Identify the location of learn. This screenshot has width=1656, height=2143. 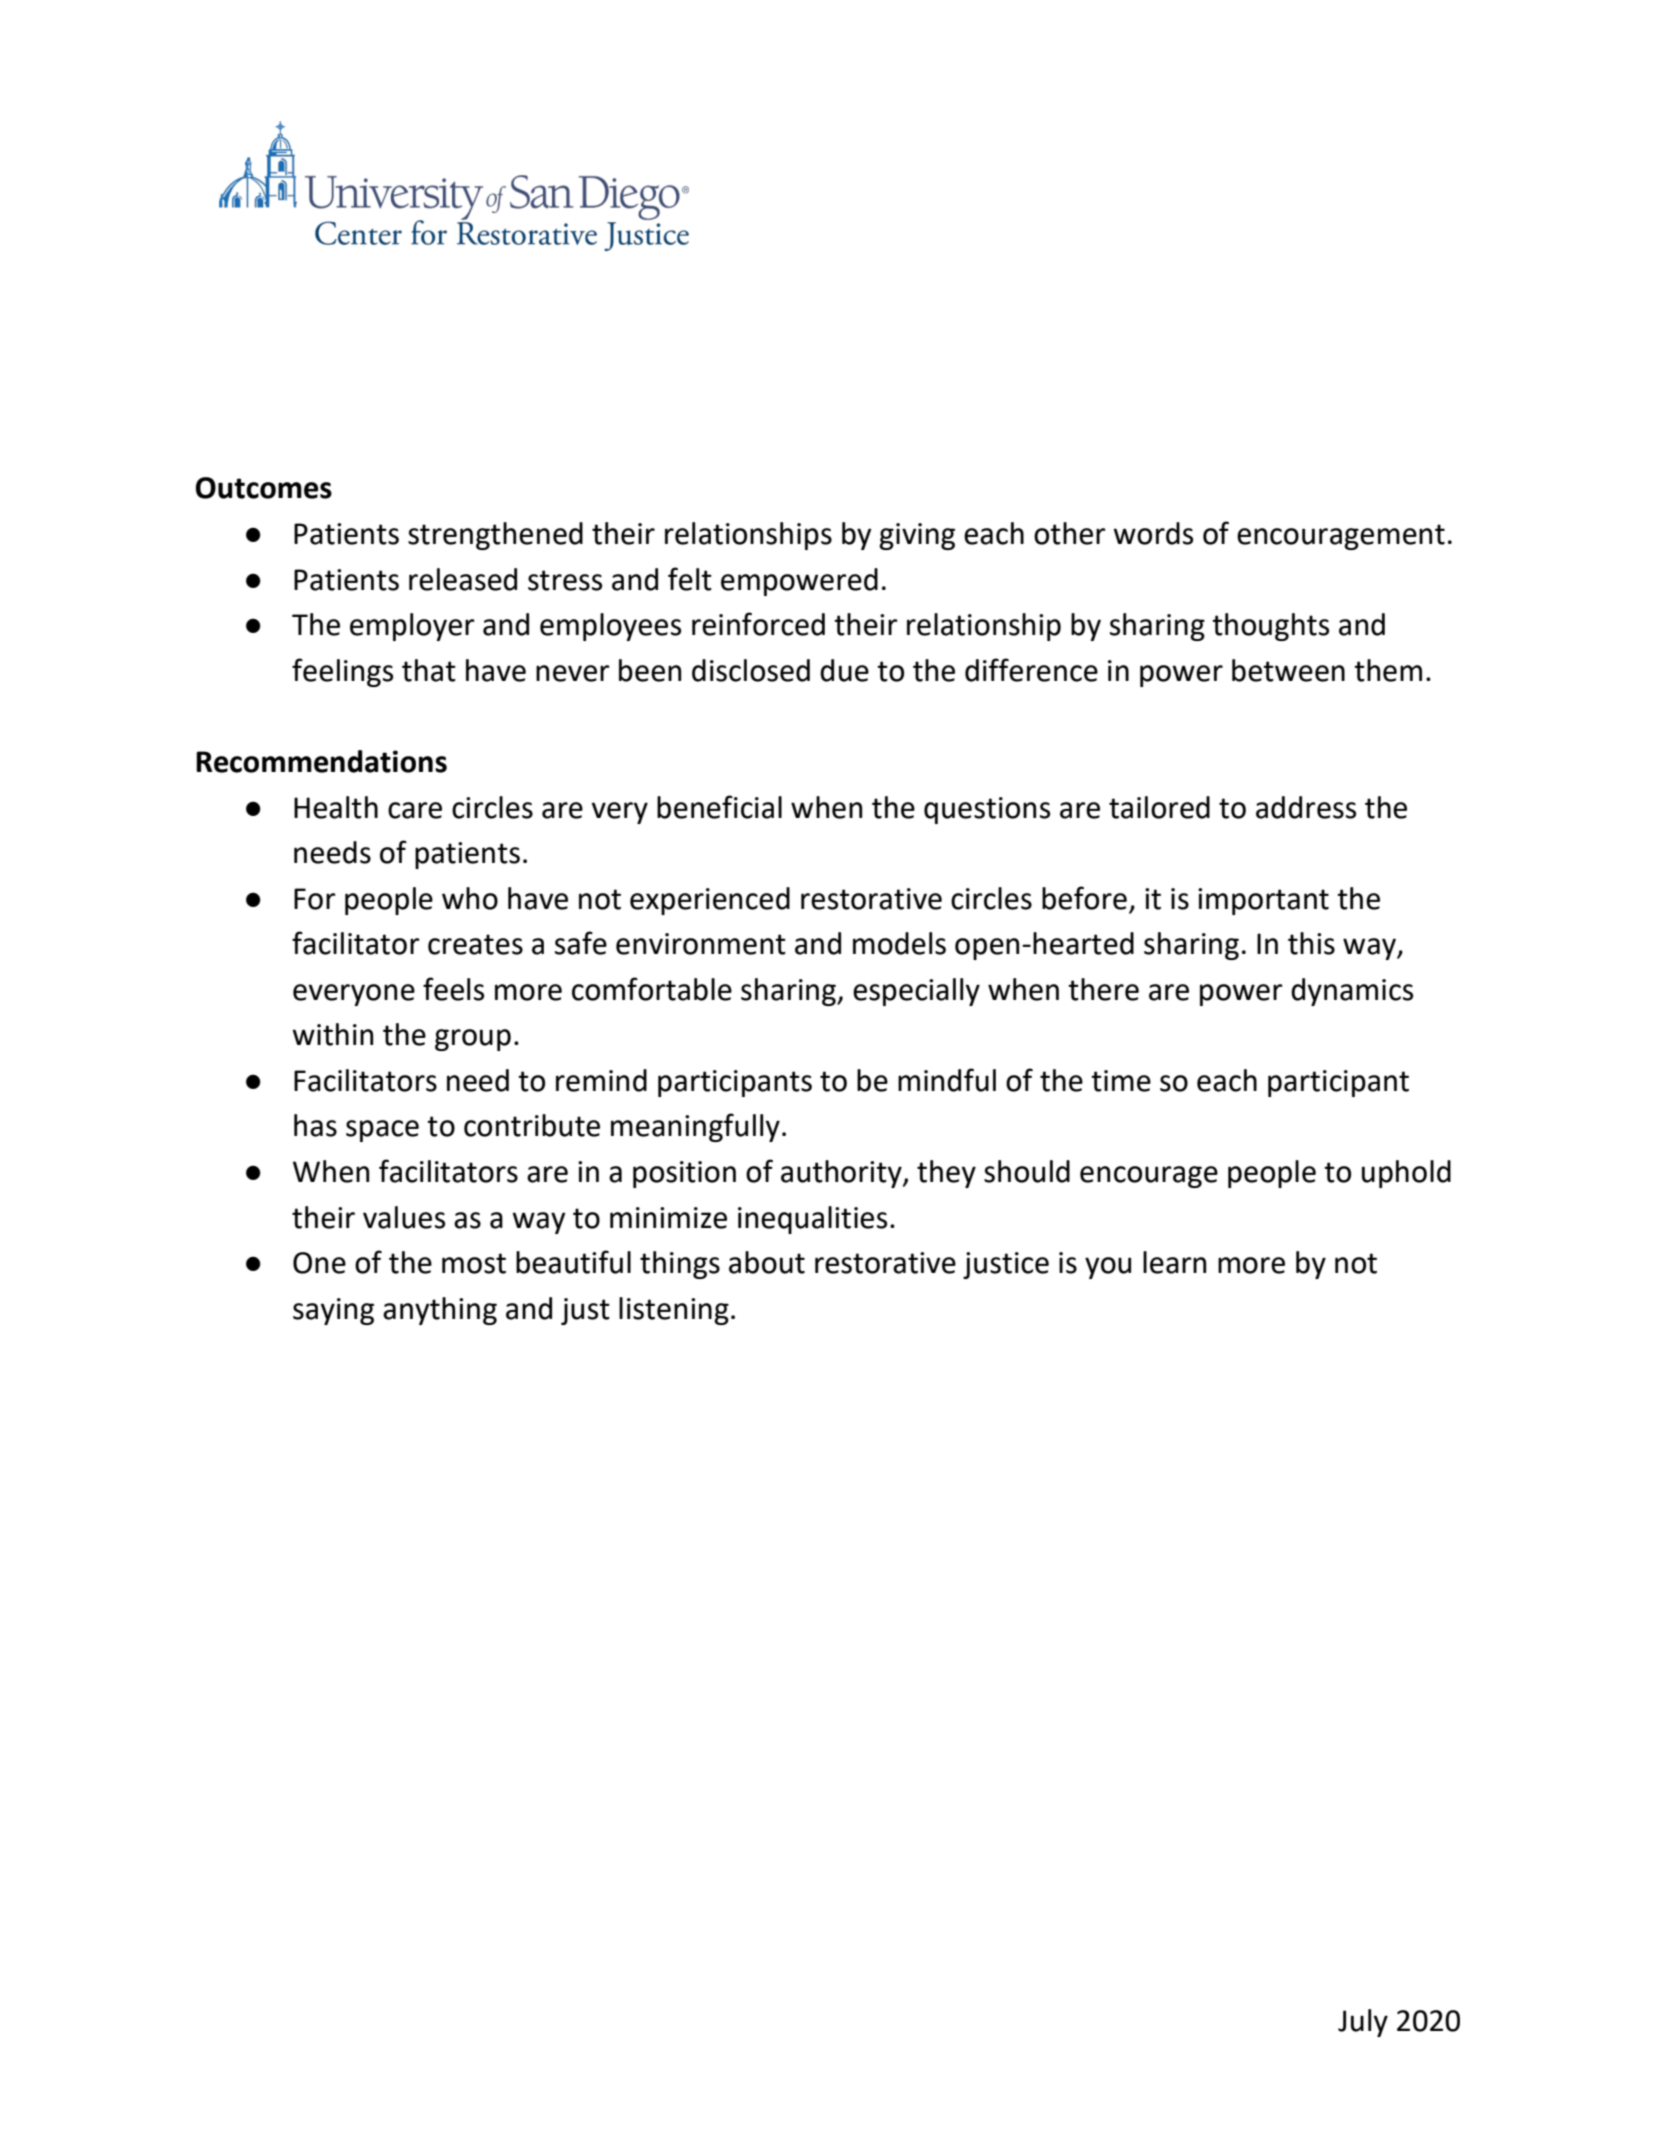
(1174, 1262).
